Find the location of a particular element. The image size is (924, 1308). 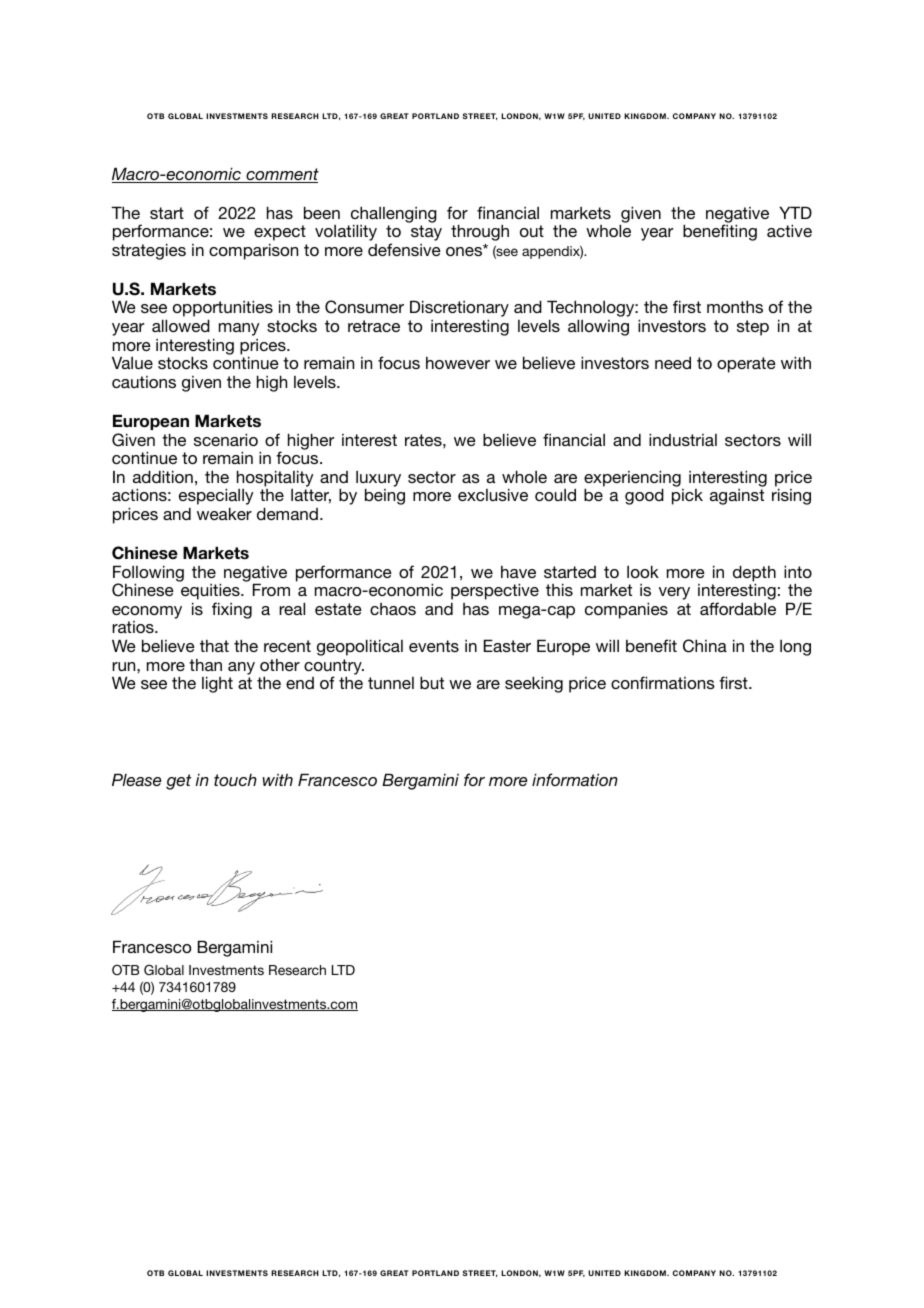

challenging is located at coordinates (394, 215).
